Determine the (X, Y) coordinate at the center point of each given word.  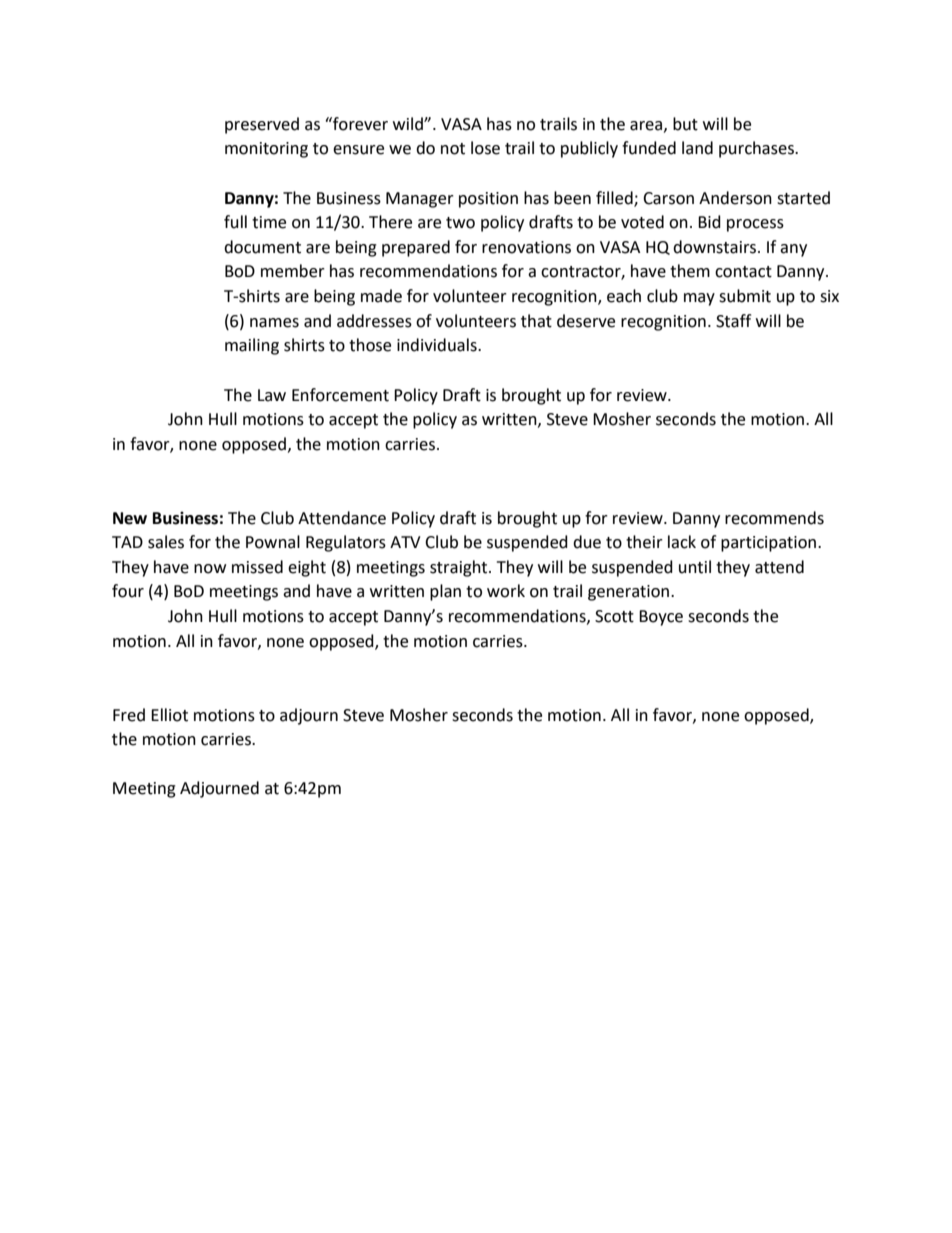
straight (460, 568)
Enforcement (340, 395)
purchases (757, 149)
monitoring (266, 150)
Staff (733, 321)
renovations (526, 247)
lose (485, 148)
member (293, 271)
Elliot (169, 715)
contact (743, 272)
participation (768, 544)
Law (272, 395)
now (210, 569)
